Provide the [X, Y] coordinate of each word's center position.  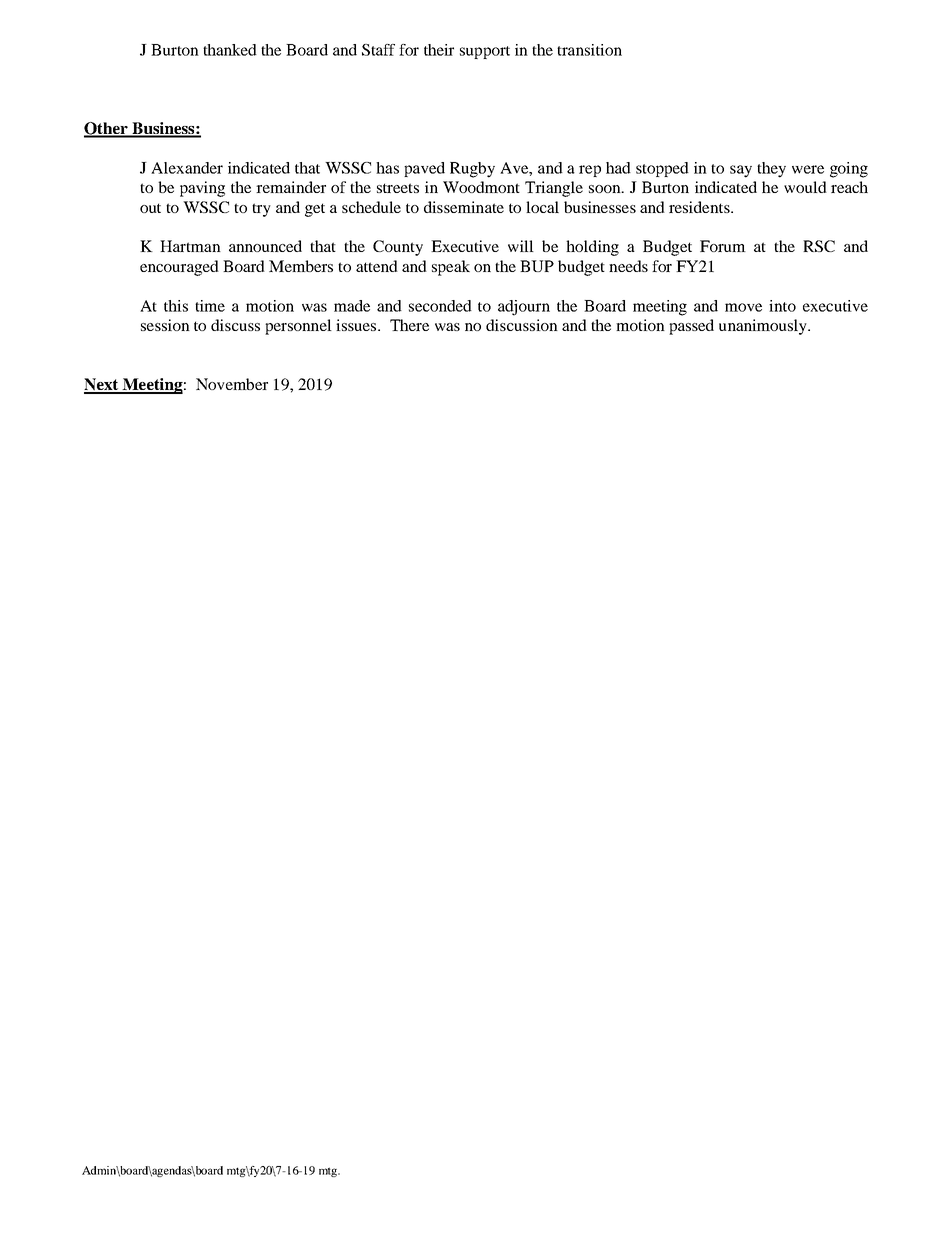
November [232, 384]
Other [107, 129]
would [805, 187]
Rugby [472, 170]
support [485, 52]
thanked [230, 50]
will [521, 246]
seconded [440, 306]
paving [202, 189]
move [743, 307]
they [771, 170]
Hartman [190, 246]
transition [589, 50]
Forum [723, 246]
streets [398, 188]
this [176, 306]
